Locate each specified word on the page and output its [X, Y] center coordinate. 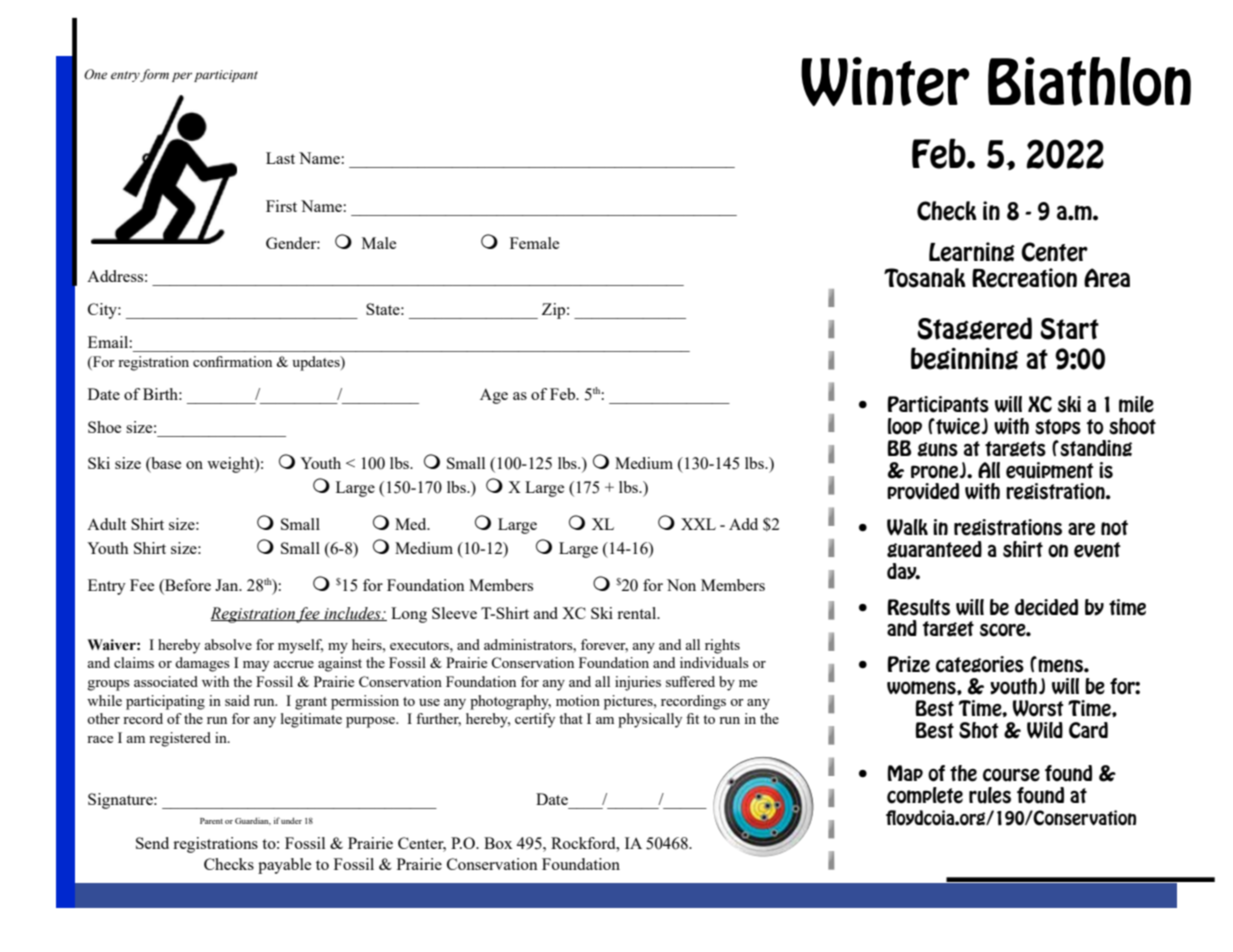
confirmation [232, 361]
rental [638, 613]
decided [1046, 607]
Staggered [974, 328]
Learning [972, 252]
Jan [228, 585]
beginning [964, 358]
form [154, 75]
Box [498, 843]
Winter [885, 81]
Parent [211, 821]
